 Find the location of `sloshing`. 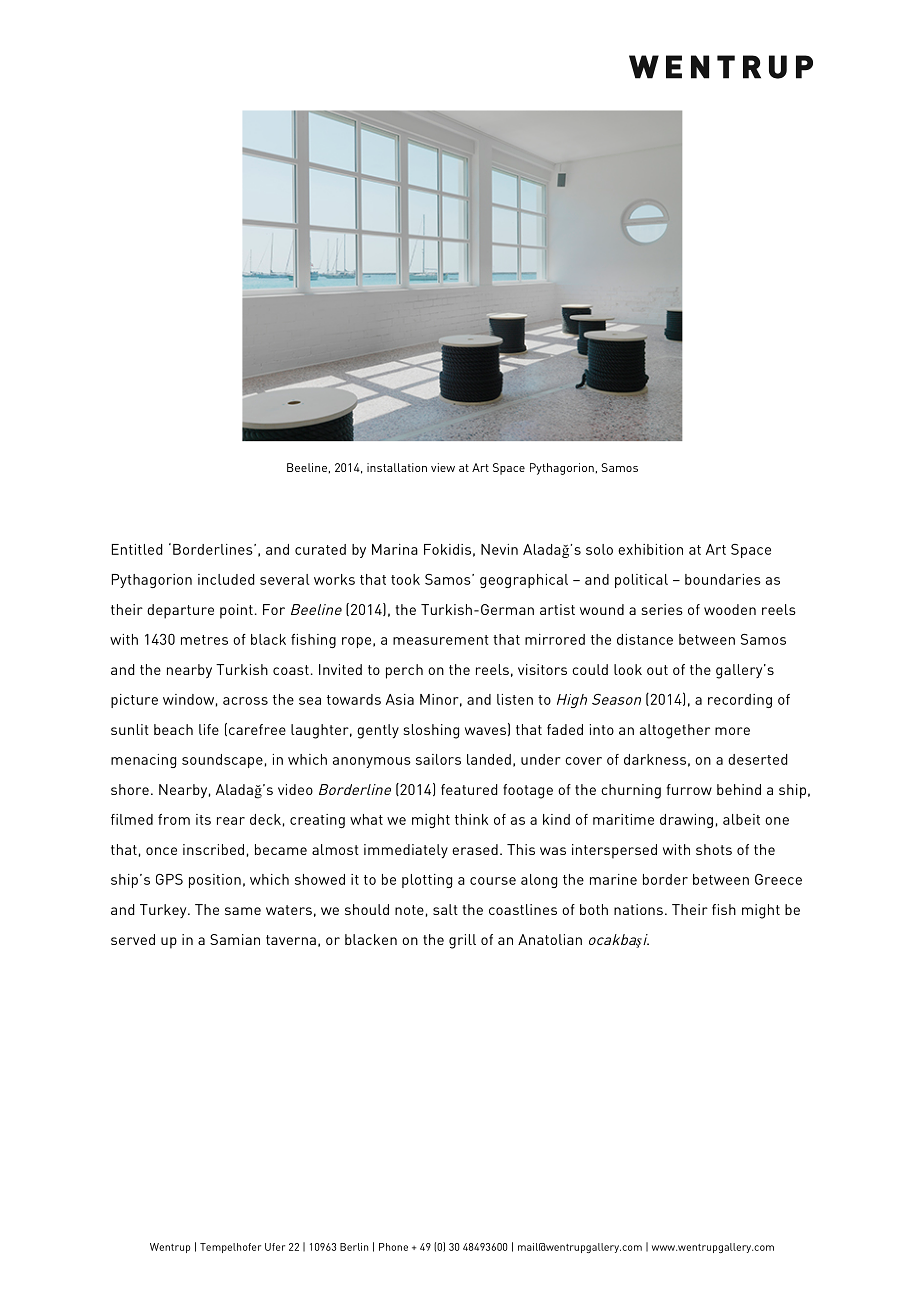

sloshing is located at coordinates (431, 731).
